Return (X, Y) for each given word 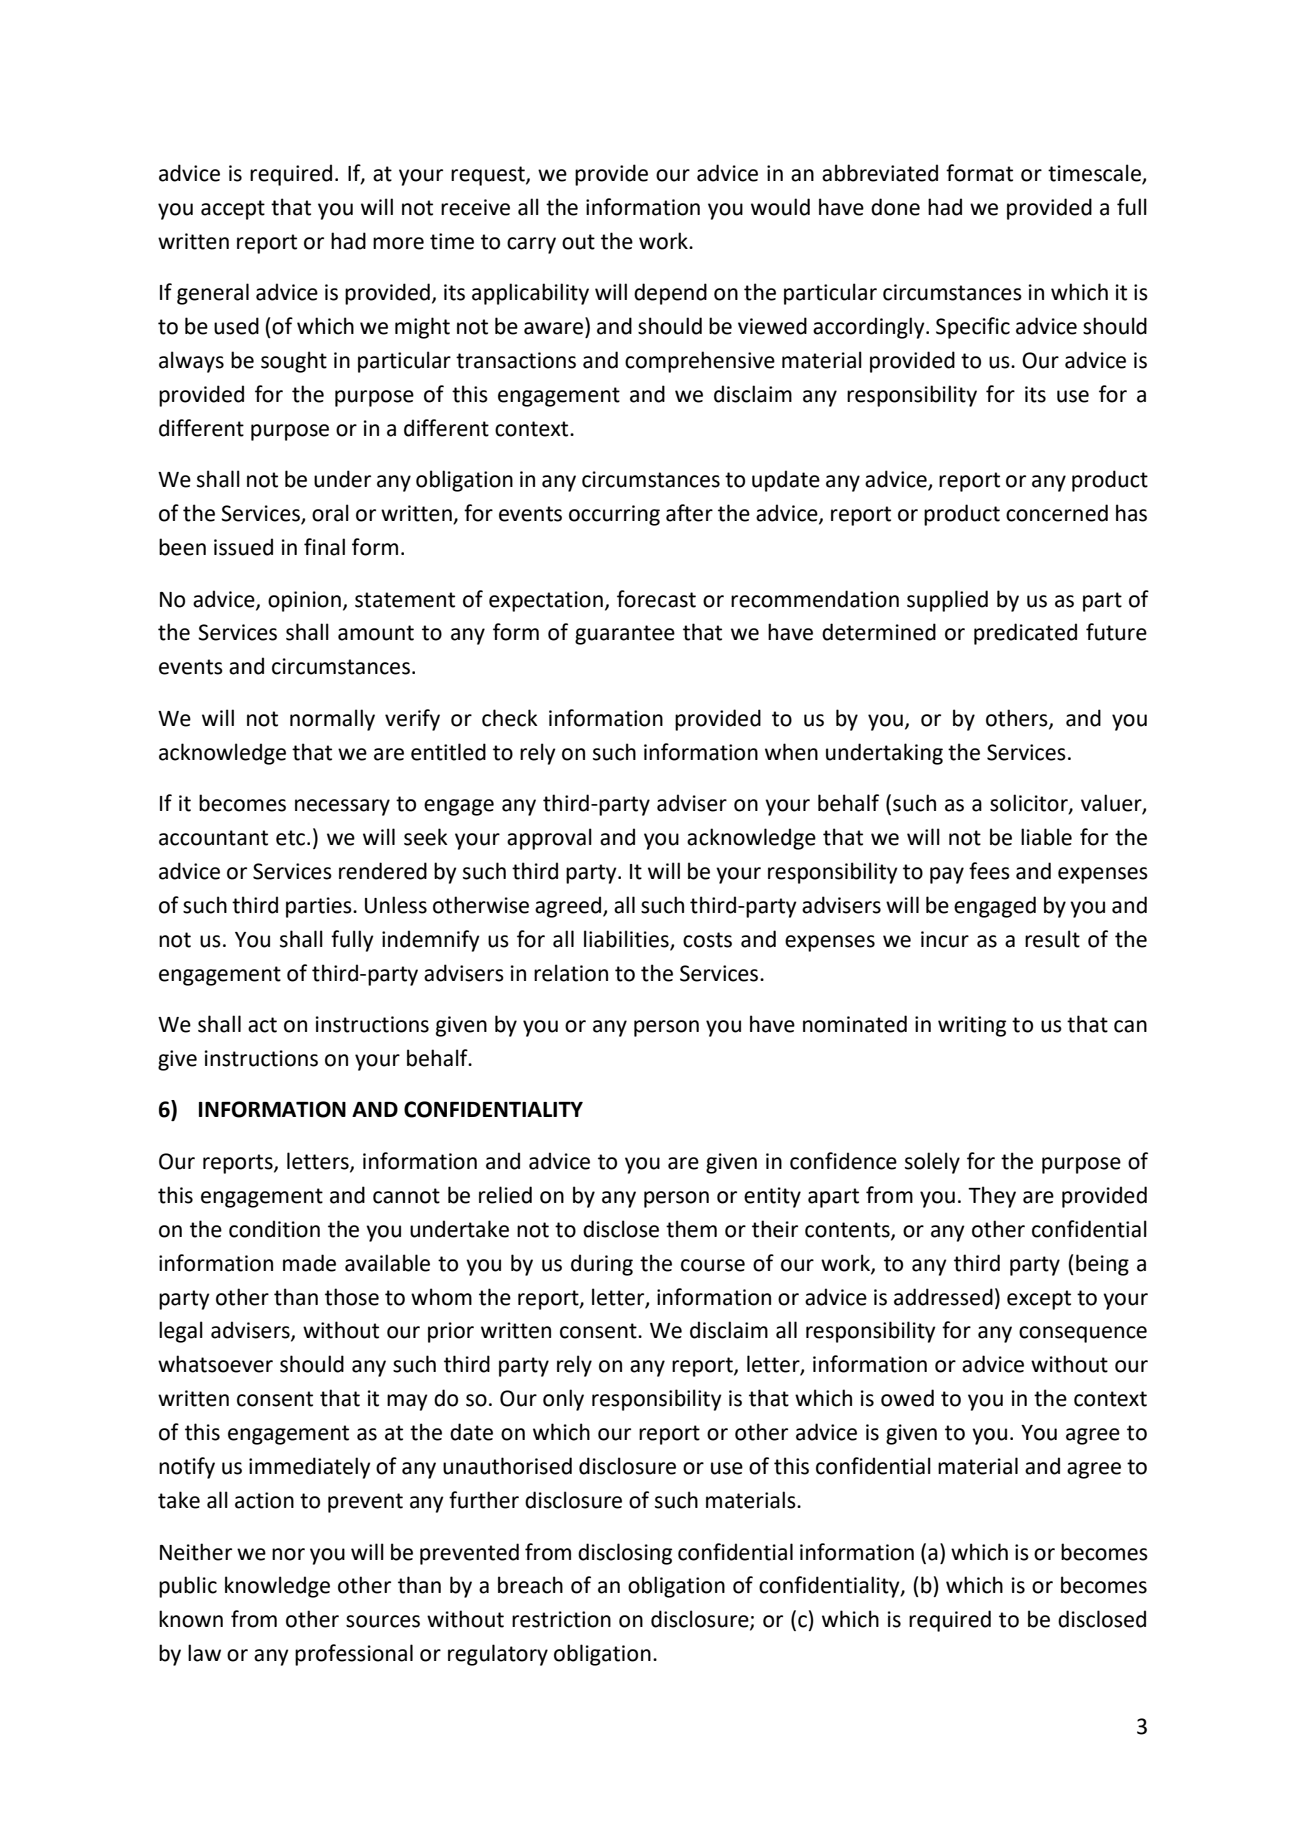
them (691, 1229)
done (895, 207)
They (992, 1197)
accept (233, 210)
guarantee (625, 635)
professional (354, 1655)
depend (670, 294)
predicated (1025, 634)
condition (274, 1229)
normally (332, 720)
